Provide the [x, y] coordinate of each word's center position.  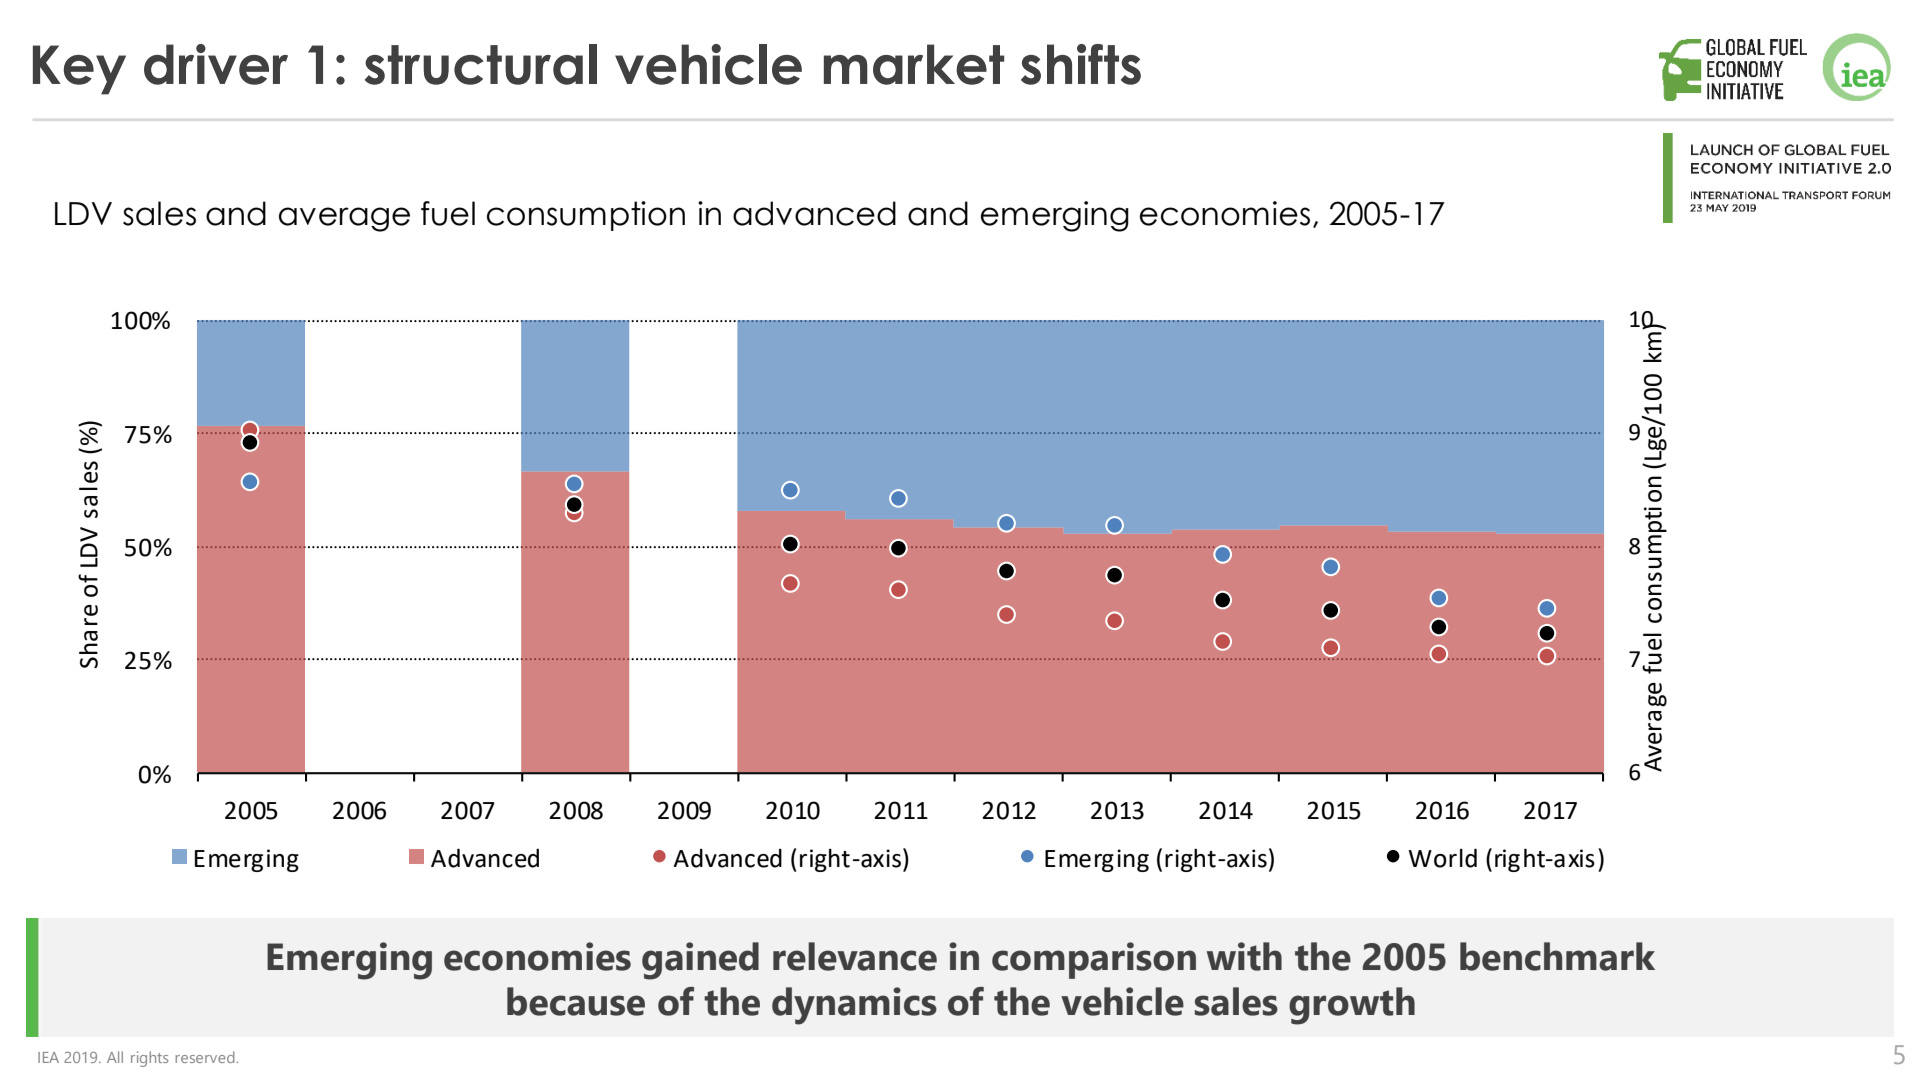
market [914, 64]
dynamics [854, 1006]
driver [216, 64]
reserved [206, 1057]
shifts [1081, 64]
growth [1352, 1006]
